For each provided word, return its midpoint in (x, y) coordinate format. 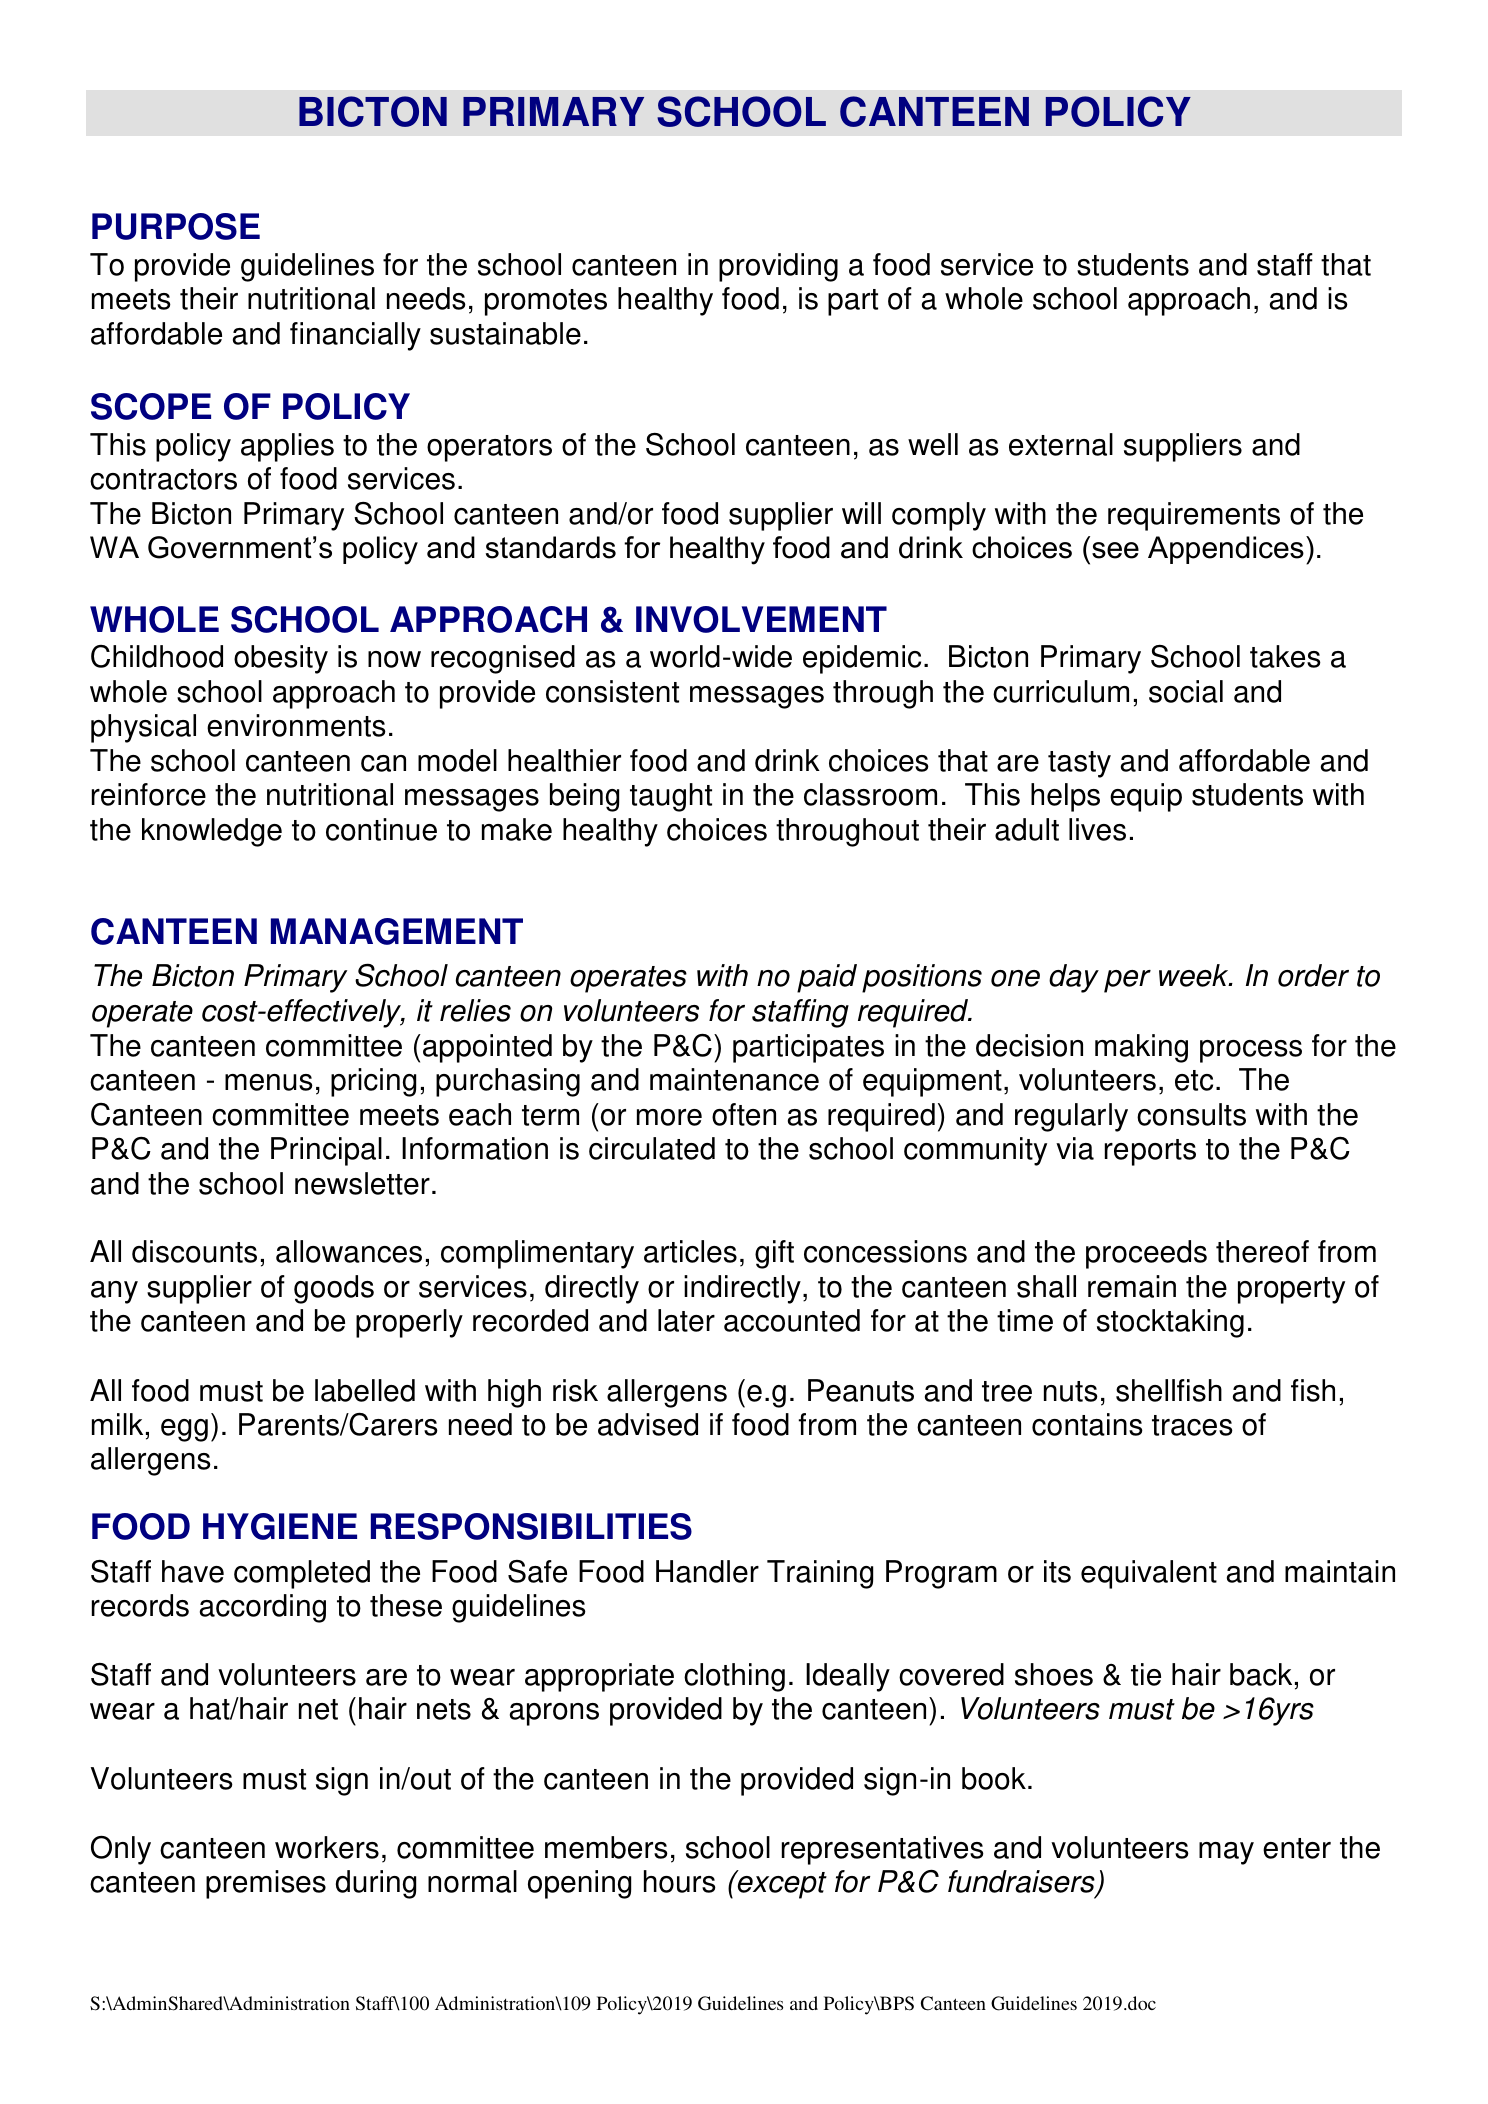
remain (1132, 1286)
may (1226, 1853)
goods (334, 1289)
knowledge (212, 832)
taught (671, 797)
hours (680, 1881)
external (1061, 444)
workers (327, 1847)
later (686, 1320)
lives (1097, 829)
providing (778, 267)
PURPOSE (176, 226)
